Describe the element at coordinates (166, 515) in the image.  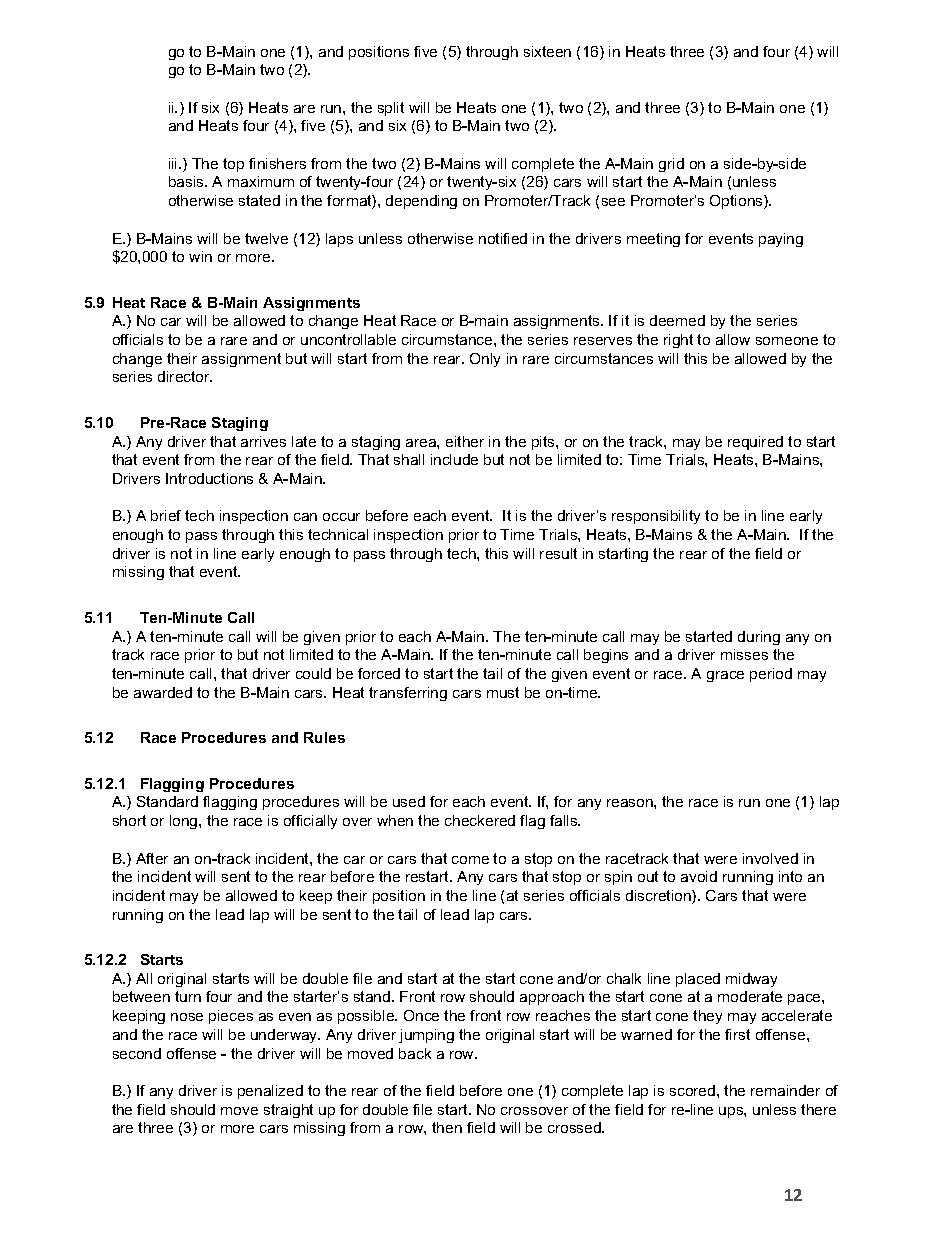
I see `brief` at that location.
